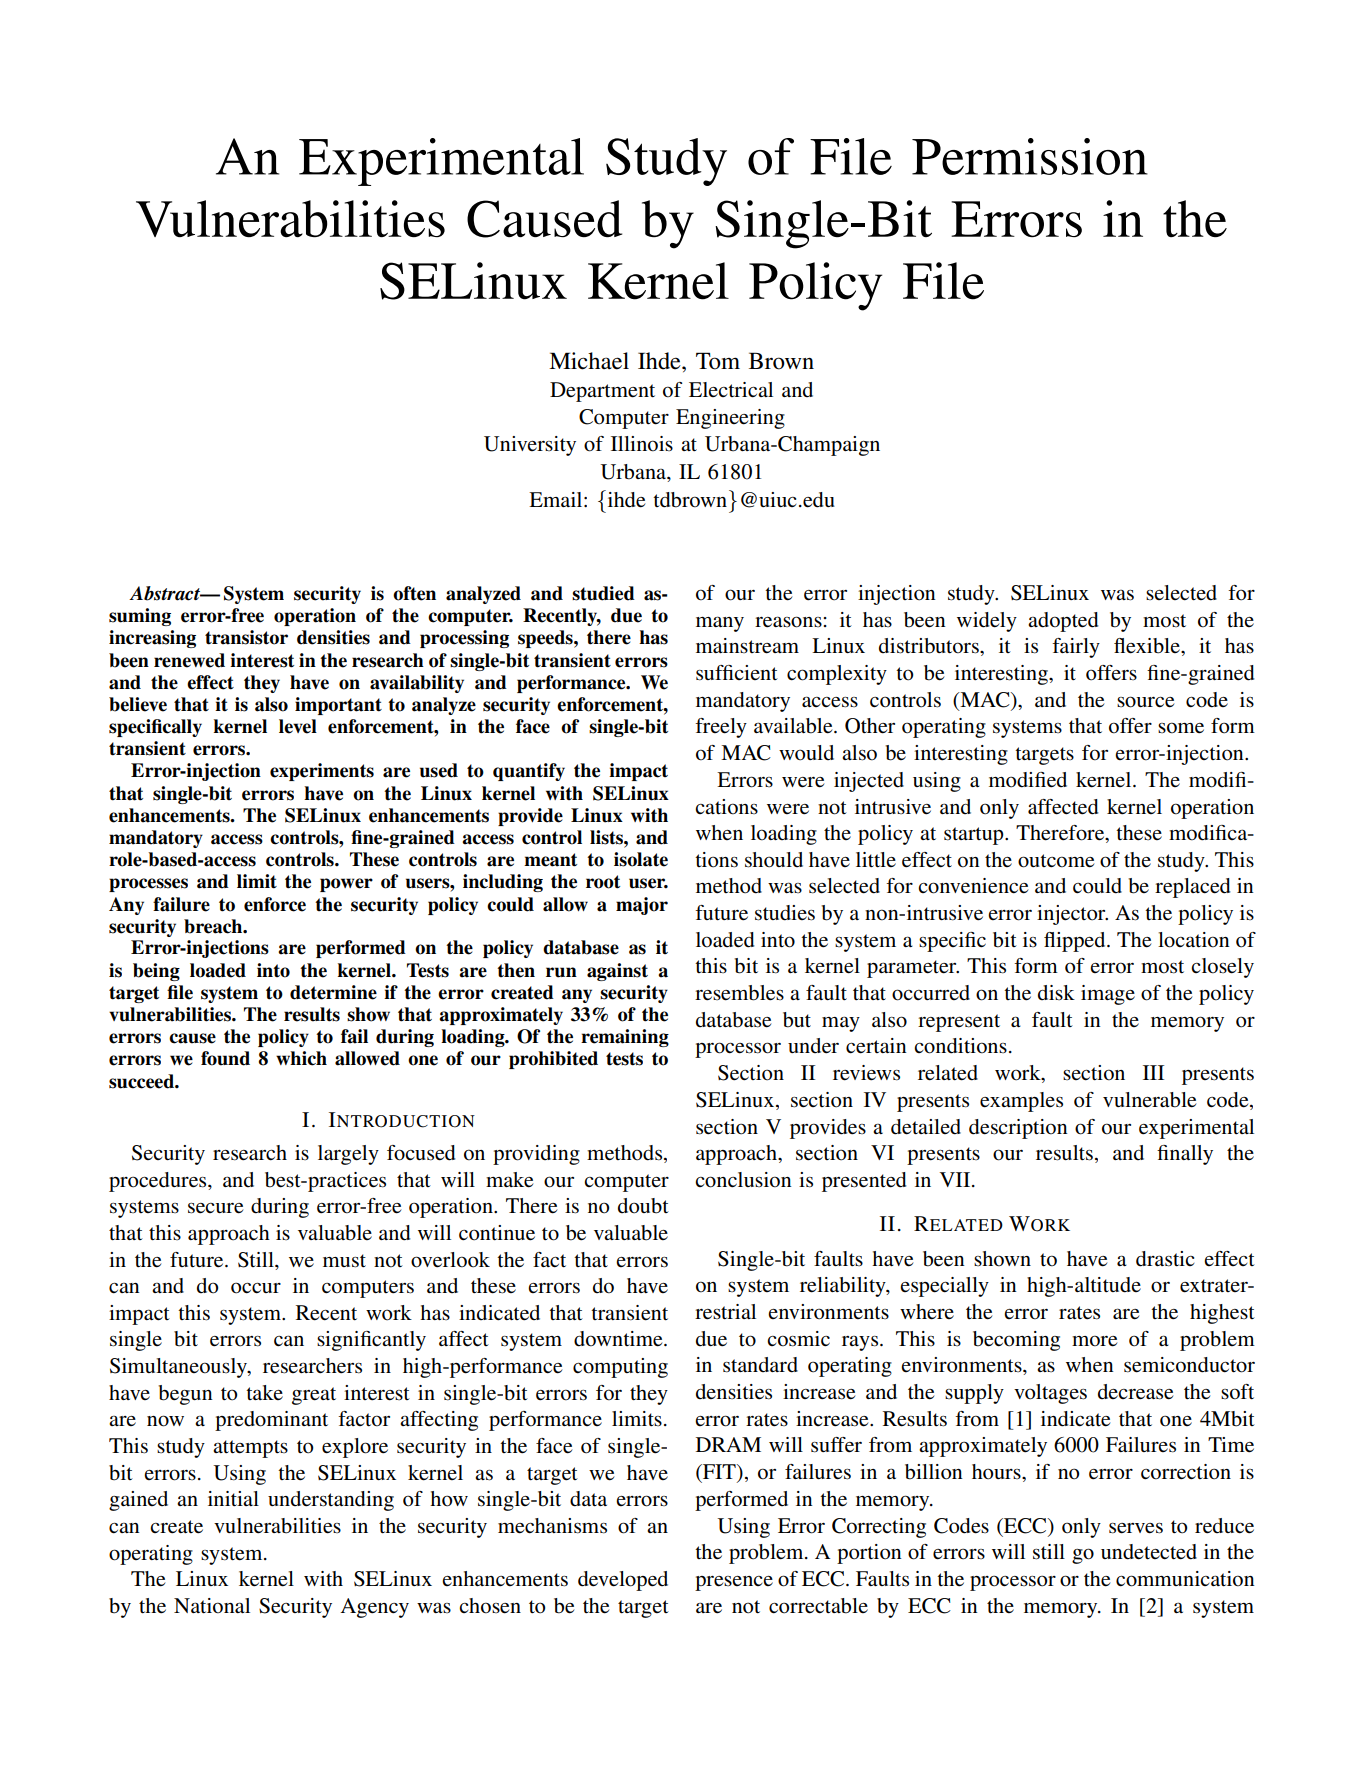  Describe the element at coordinates (734, 1583) in the page. I see `presence` at that location.
